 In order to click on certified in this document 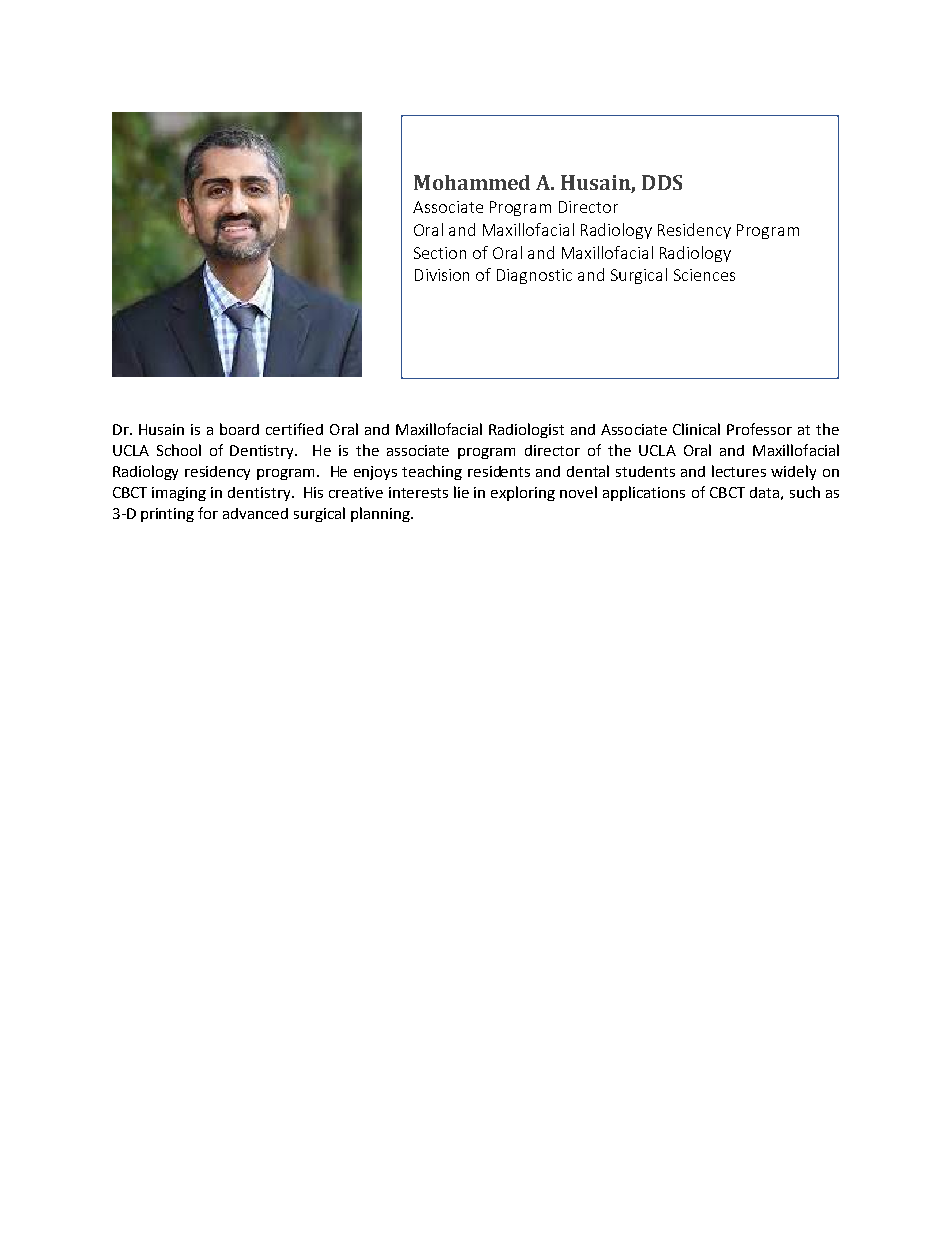, I will do `click(294, 429)`.
